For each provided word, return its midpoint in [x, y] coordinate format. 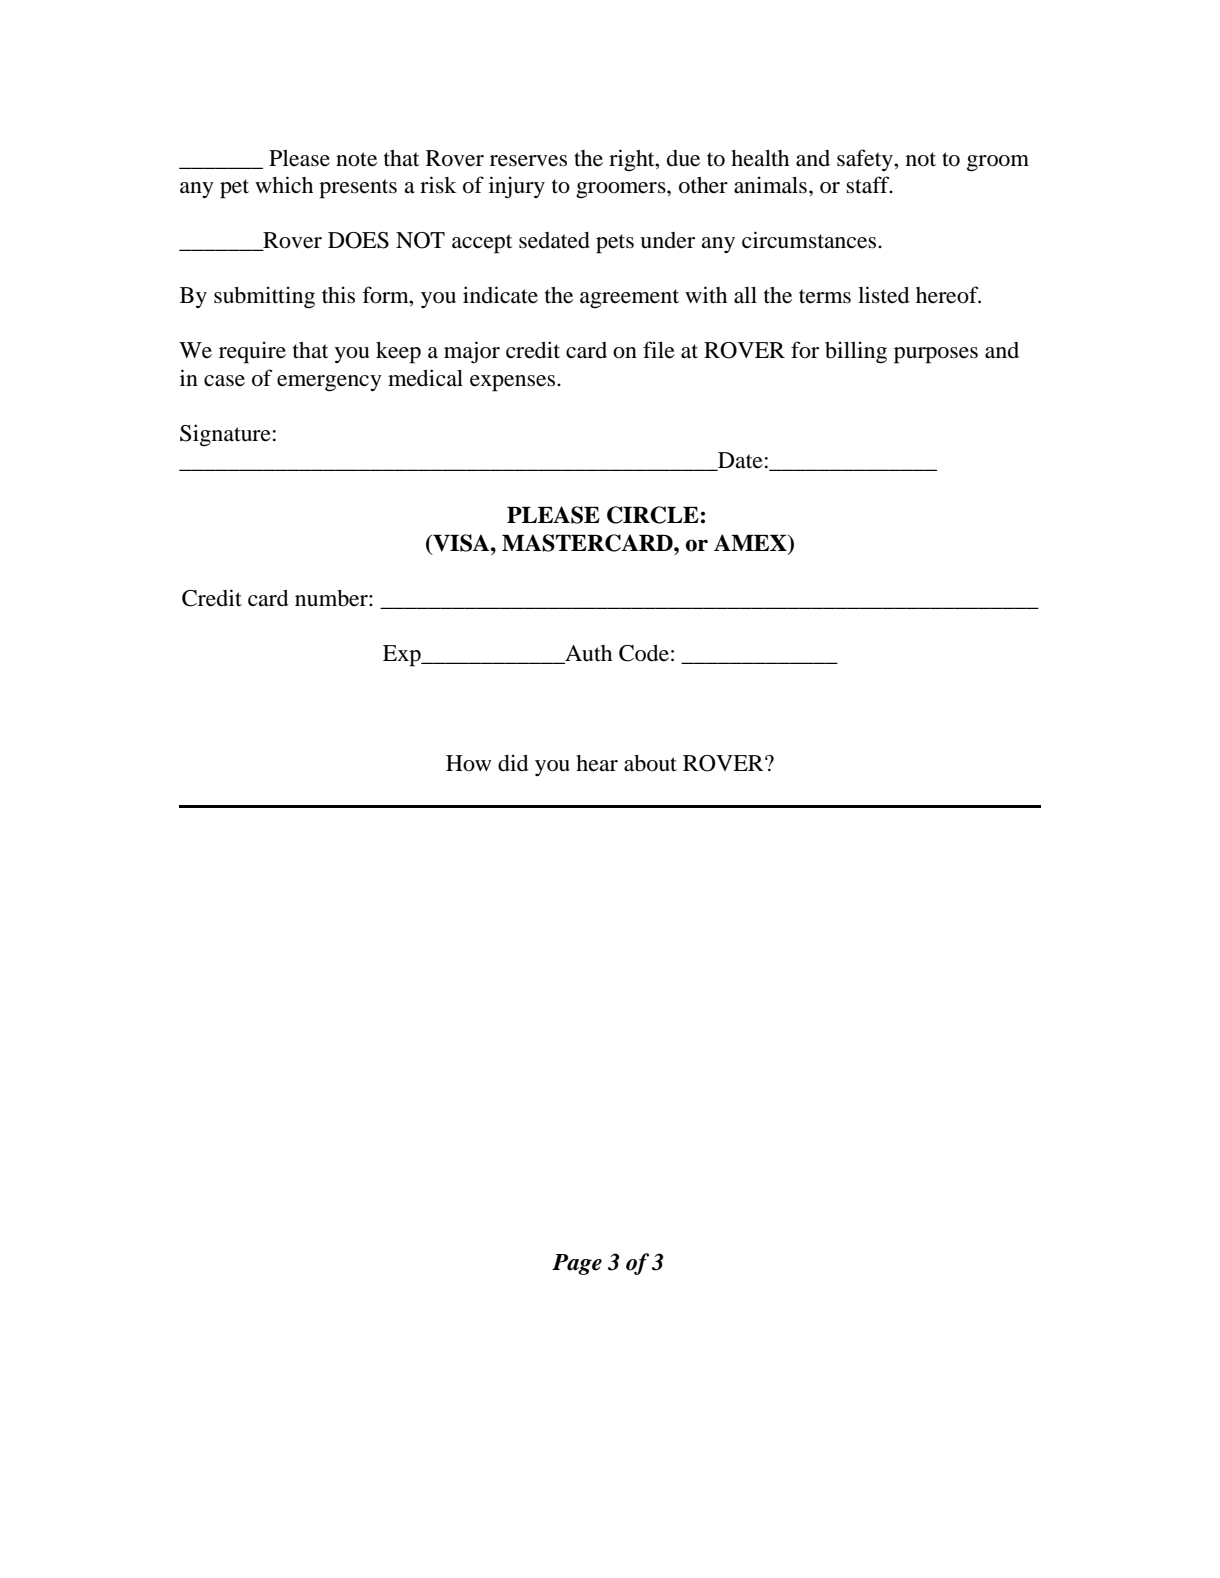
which [284, 184]
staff [869, 185]
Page [577, 1264]
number [332, 598]
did [513, 763]
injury [517, 187]
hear [597, 763]
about [650, 763]
